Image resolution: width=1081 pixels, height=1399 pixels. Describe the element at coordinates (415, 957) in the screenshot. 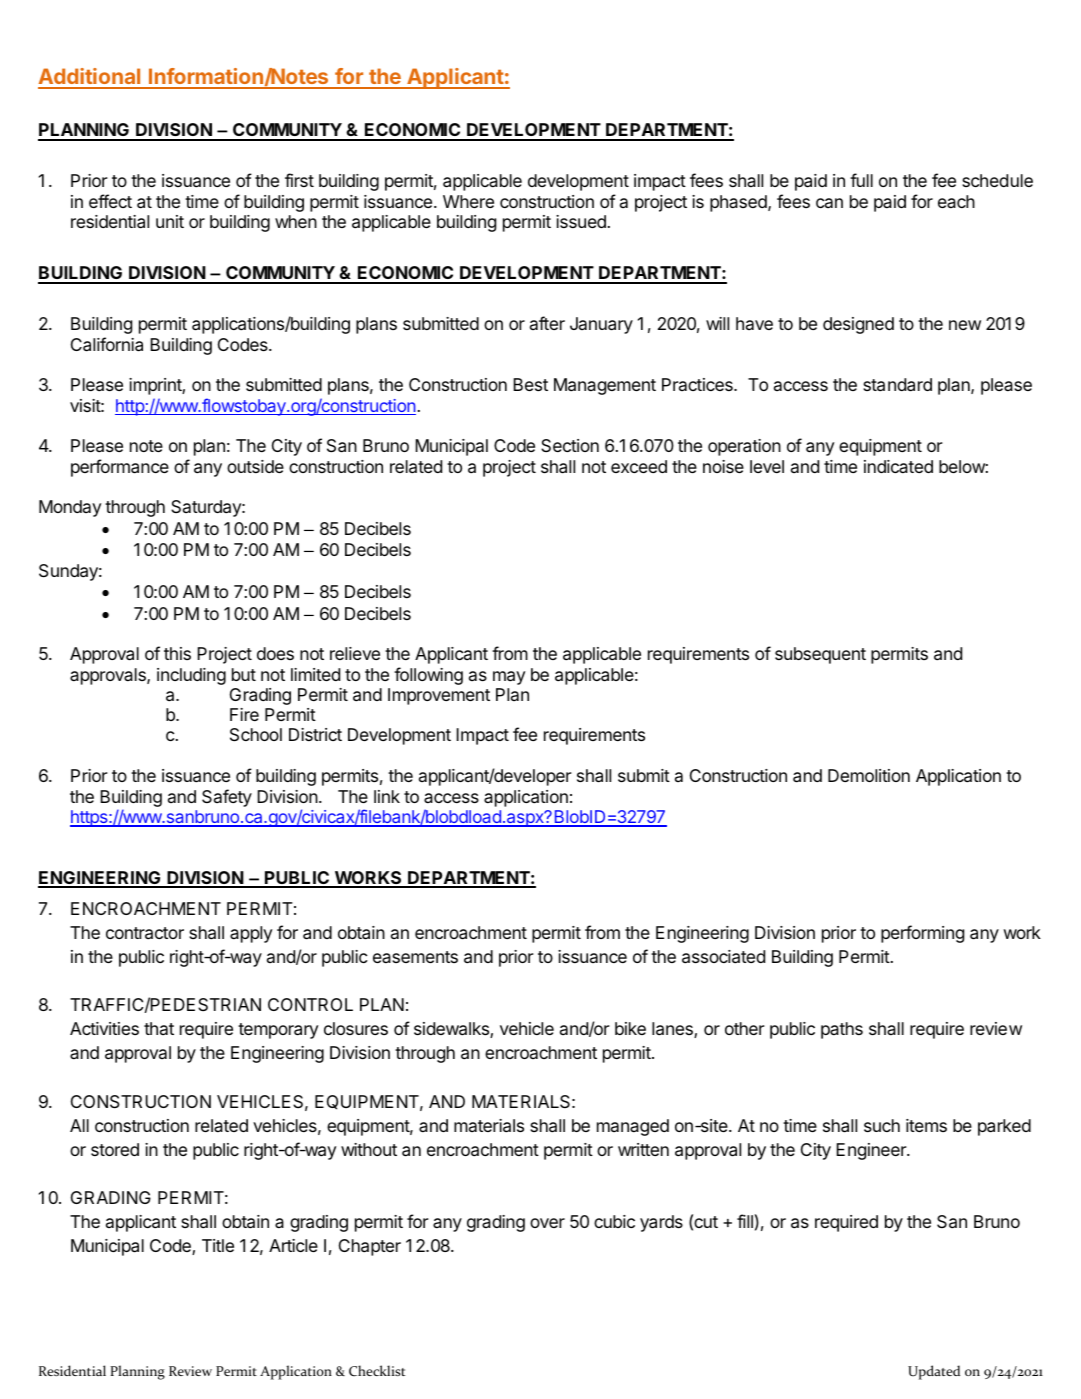

I see `easements` at that location.
